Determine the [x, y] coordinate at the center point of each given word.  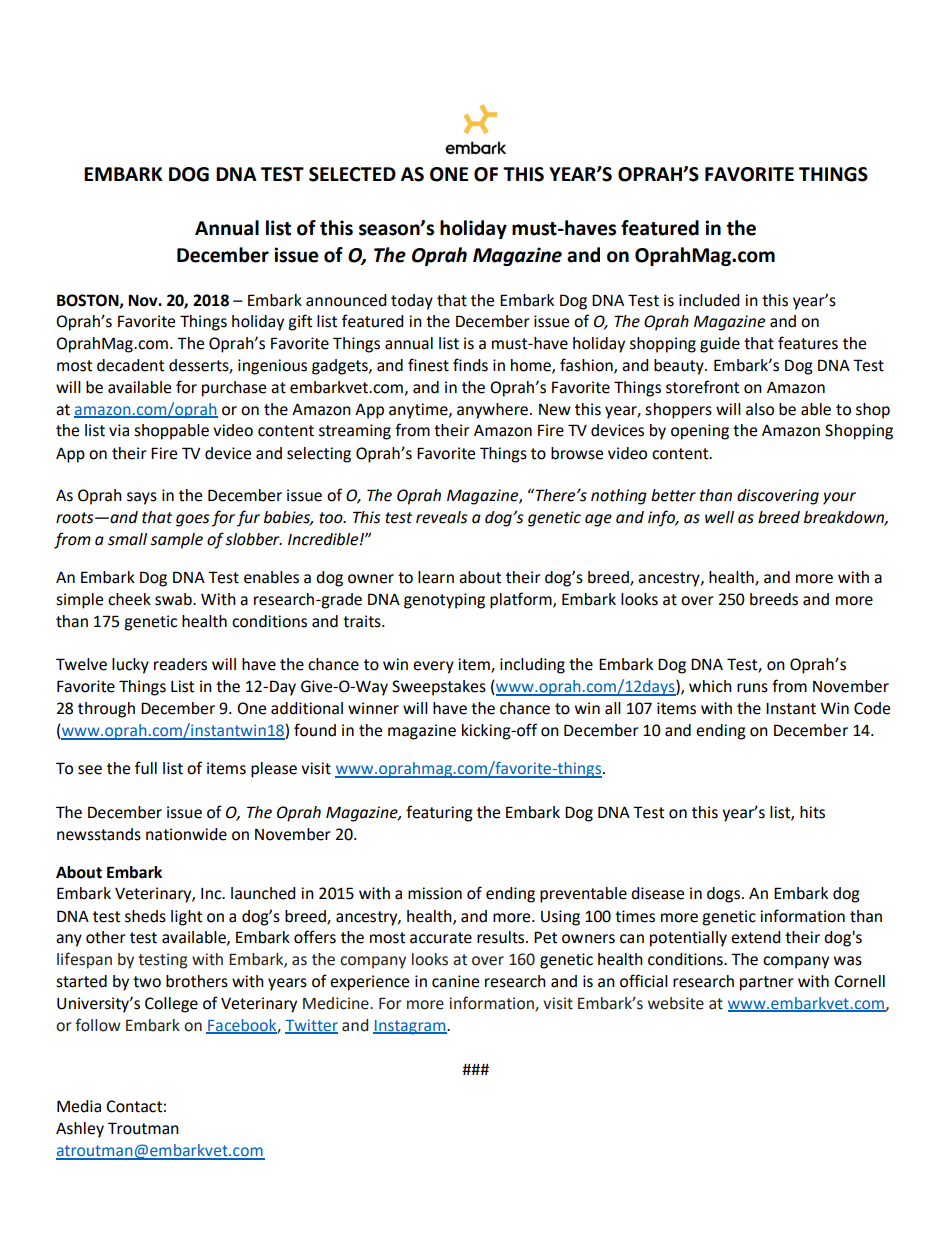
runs [752, 688]
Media [79, 1106]
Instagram [410, 1027]
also [760, 409]
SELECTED [352, 174]
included [709, 300]
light [186, 918]
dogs [725, 895]
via [119, 430]
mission [435, 893]
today [412, 302]
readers [180, 664]
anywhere [492, 411]
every [433, 667]
